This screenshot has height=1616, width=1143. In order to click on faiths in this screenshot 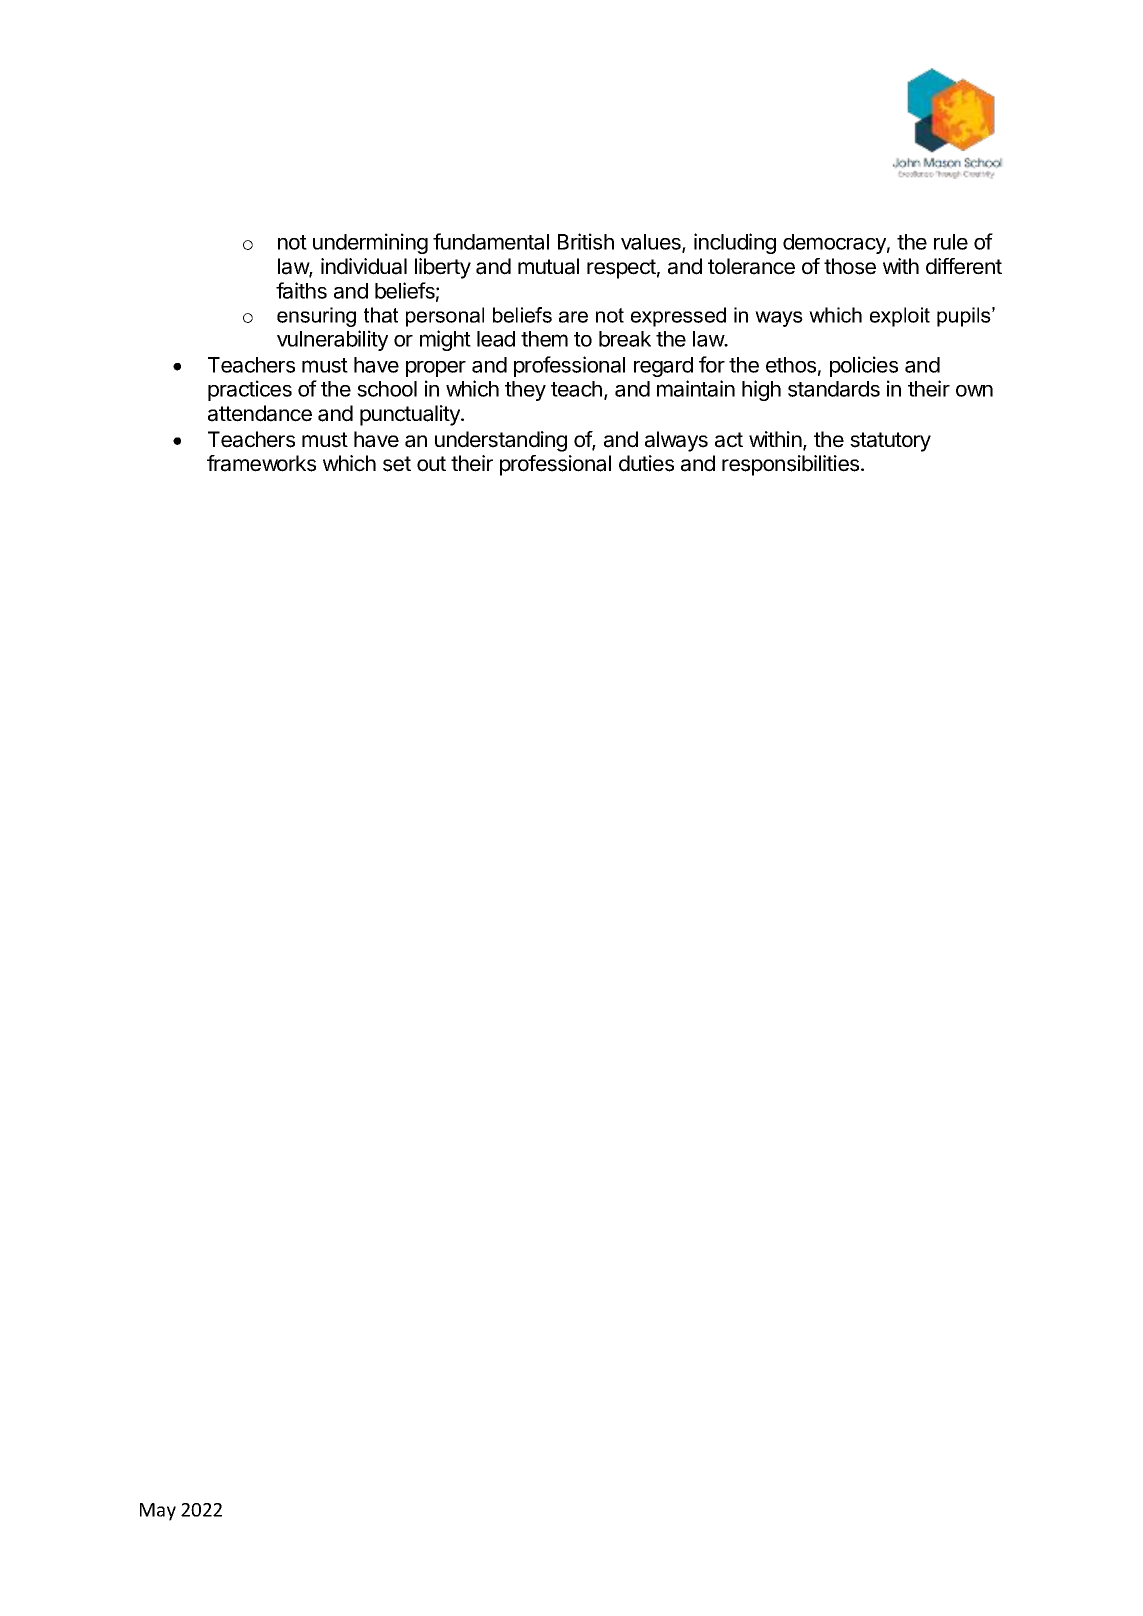, I will do `click(301, 290)`.
